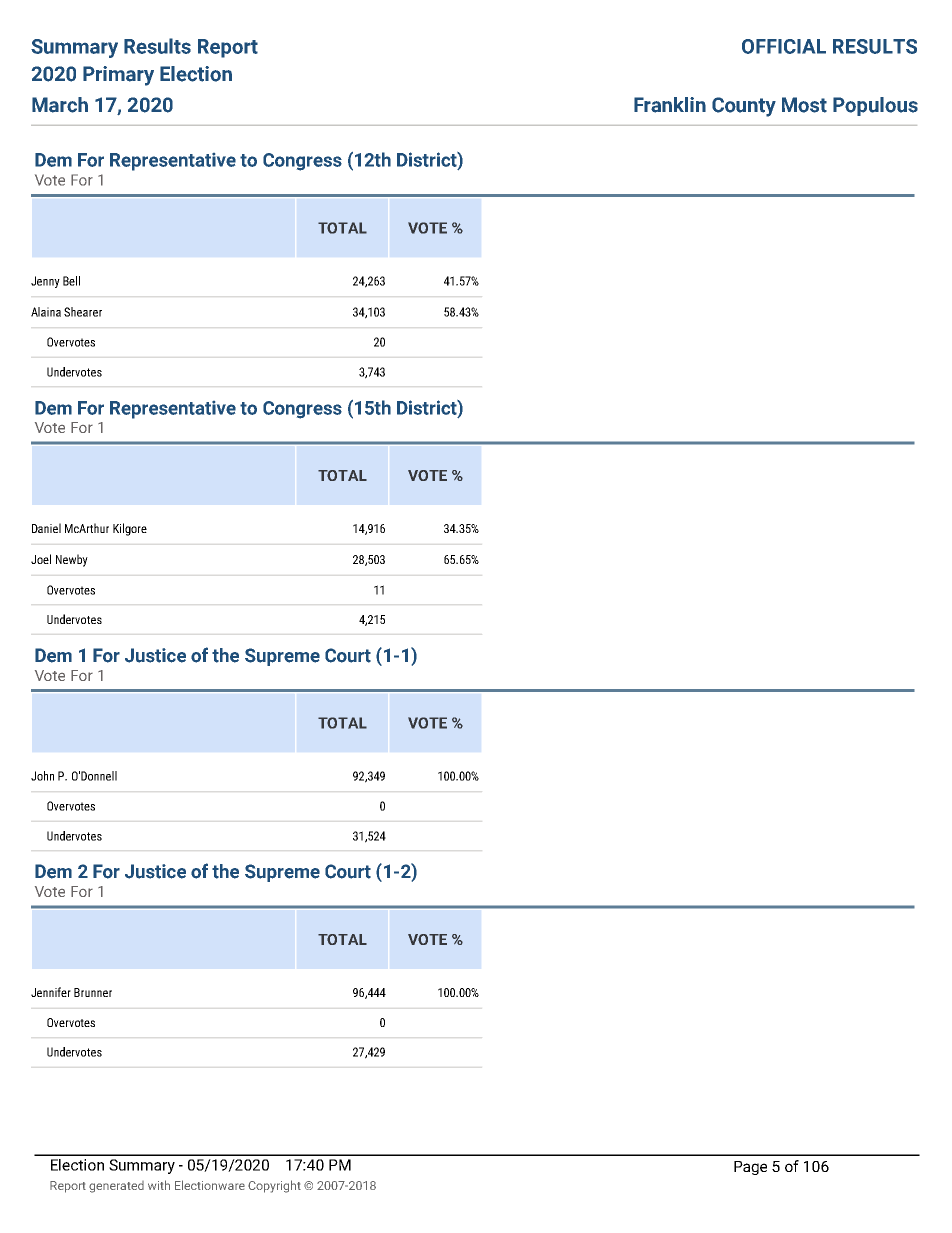 This image has width=952, height=1233. I want to click on Page, so click(750, 1168).
